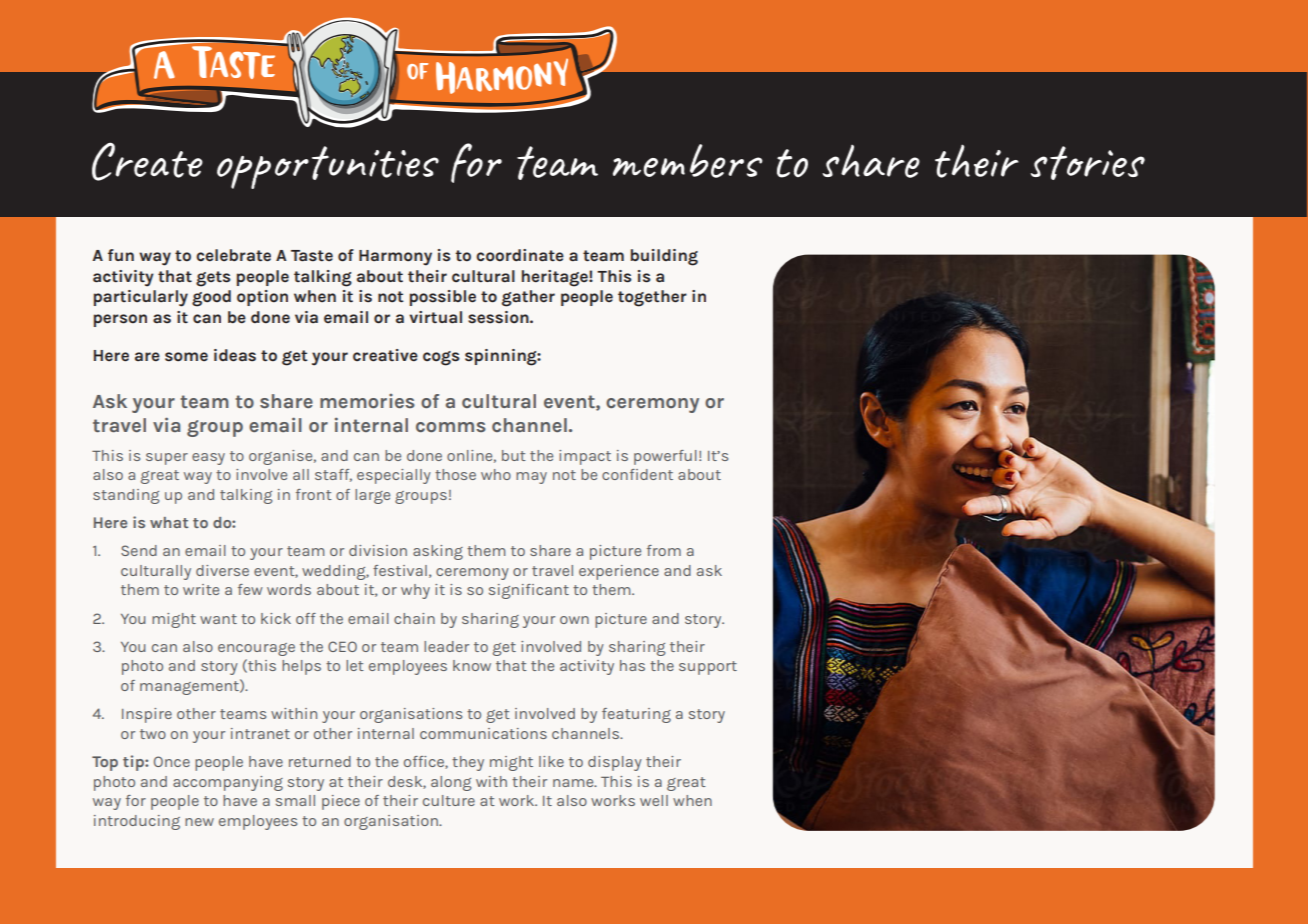 This screenshot has height=924, width=1308. What do you see at coordinates (147, 161) in the screenshot?
I see `Create` at bounding box center [147, 161].
